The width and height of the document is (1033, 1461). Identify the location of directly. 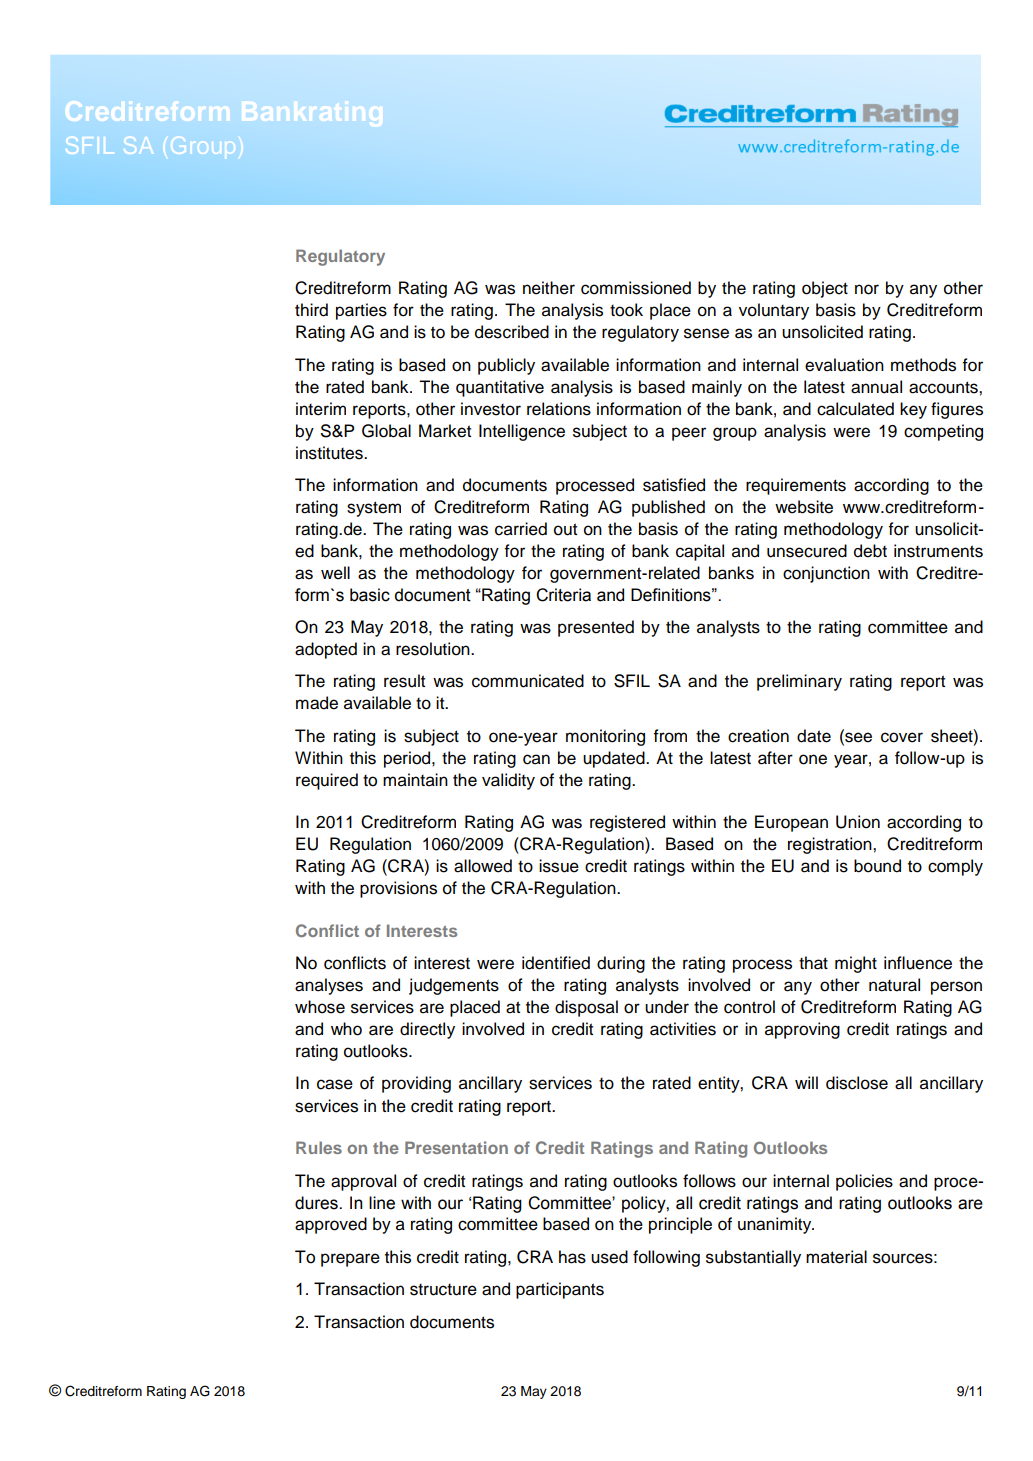
(427, 1030).
